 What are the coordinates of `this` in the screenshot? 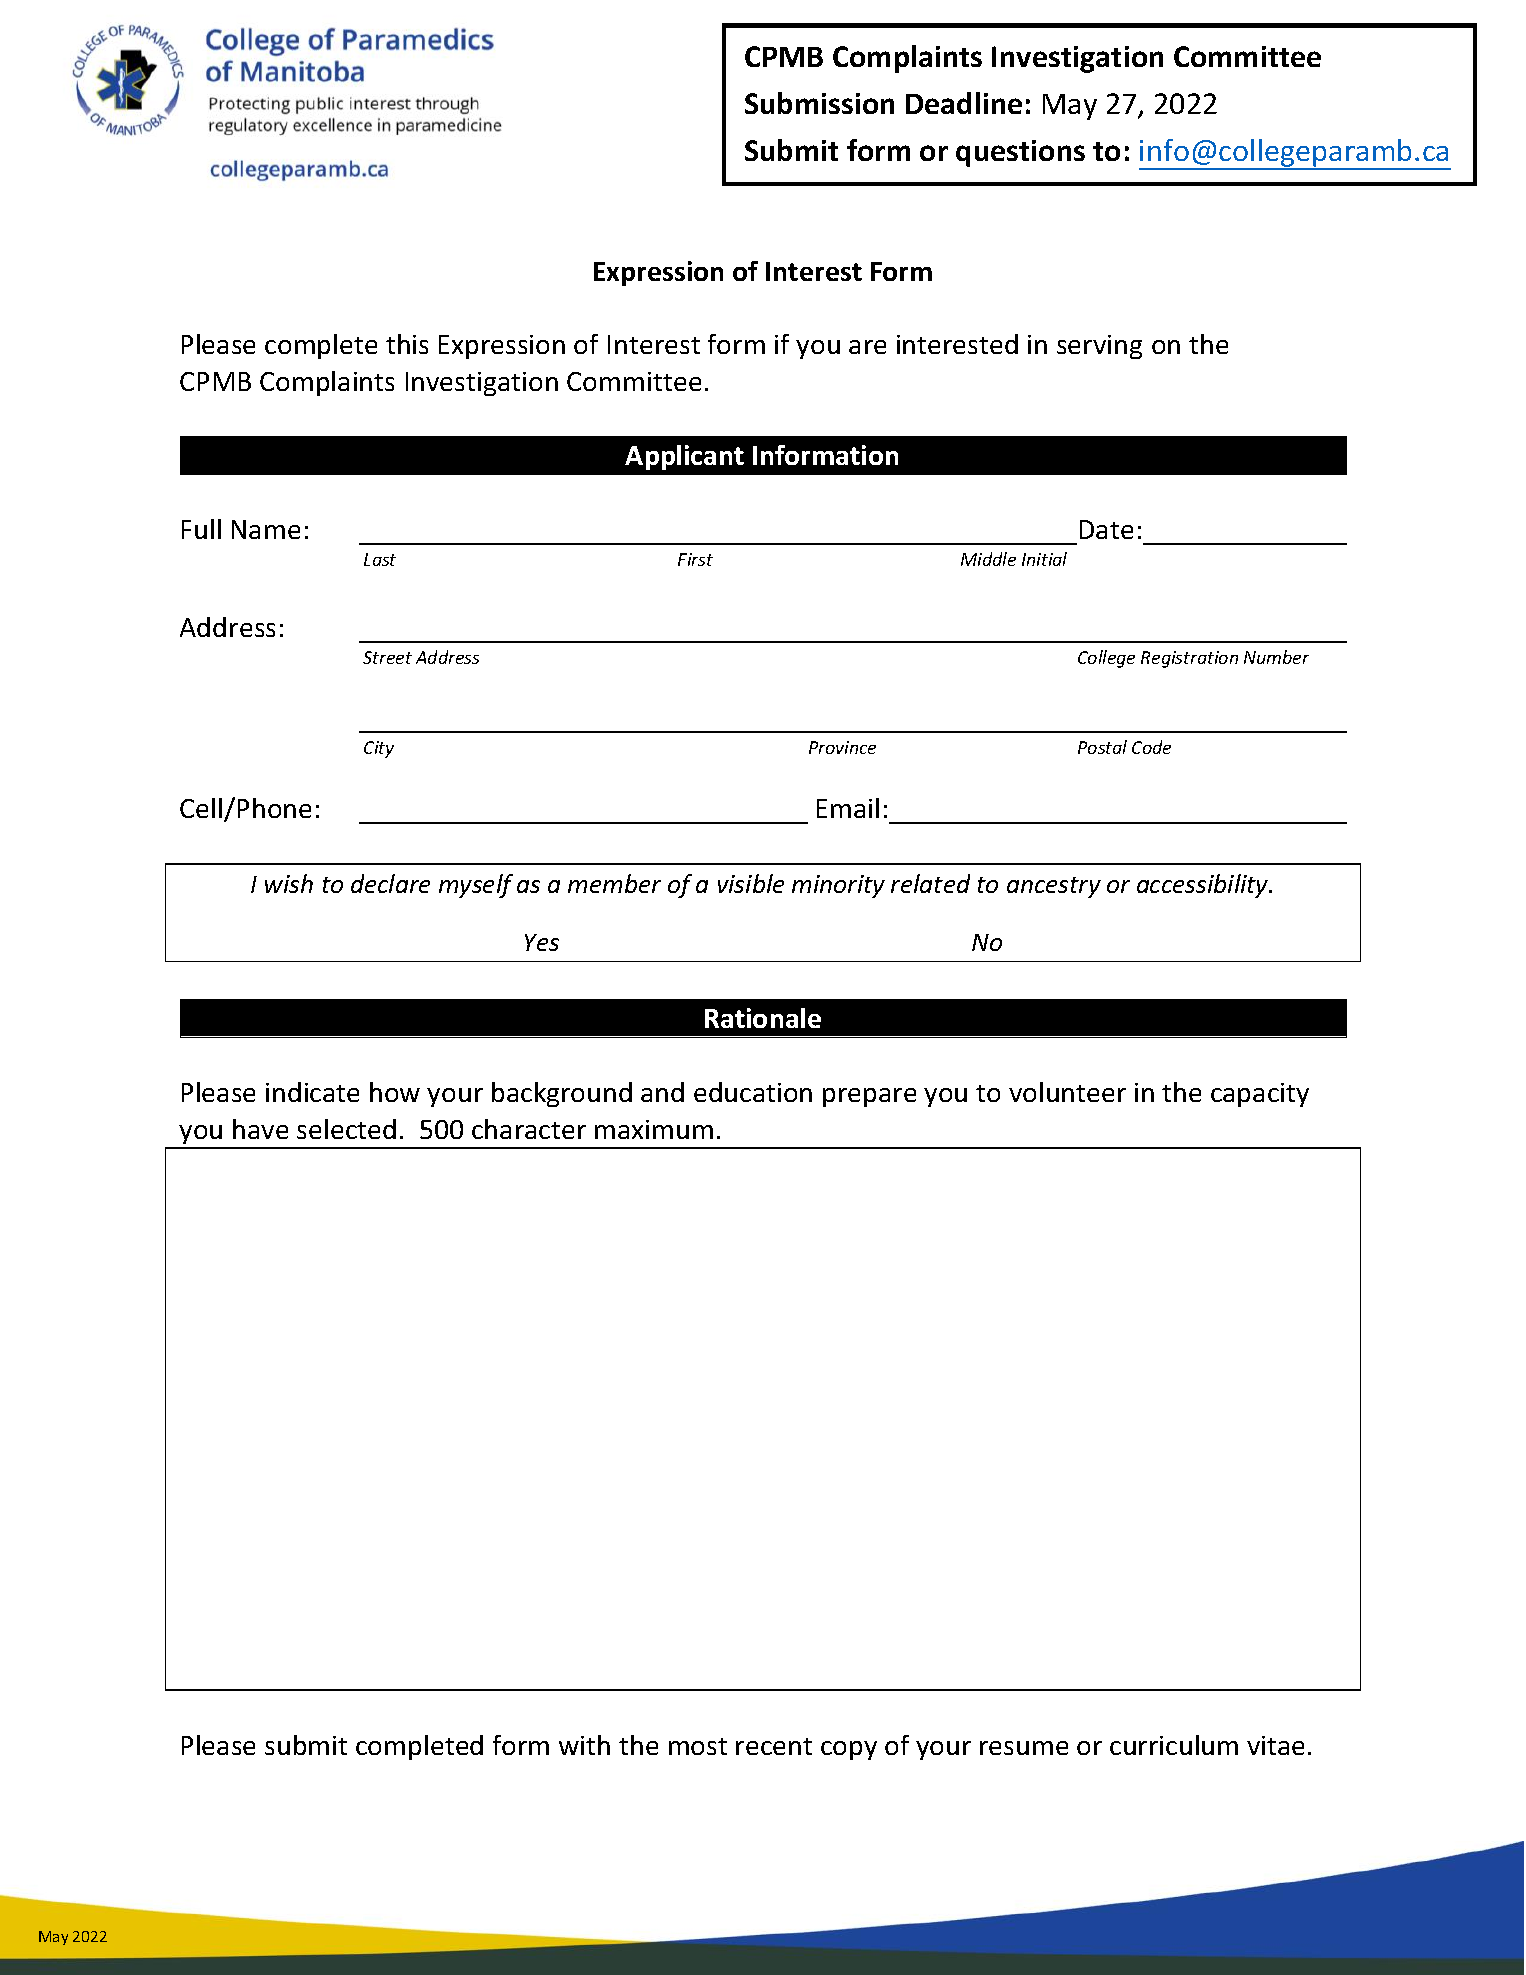 It's located at (407, 344).
